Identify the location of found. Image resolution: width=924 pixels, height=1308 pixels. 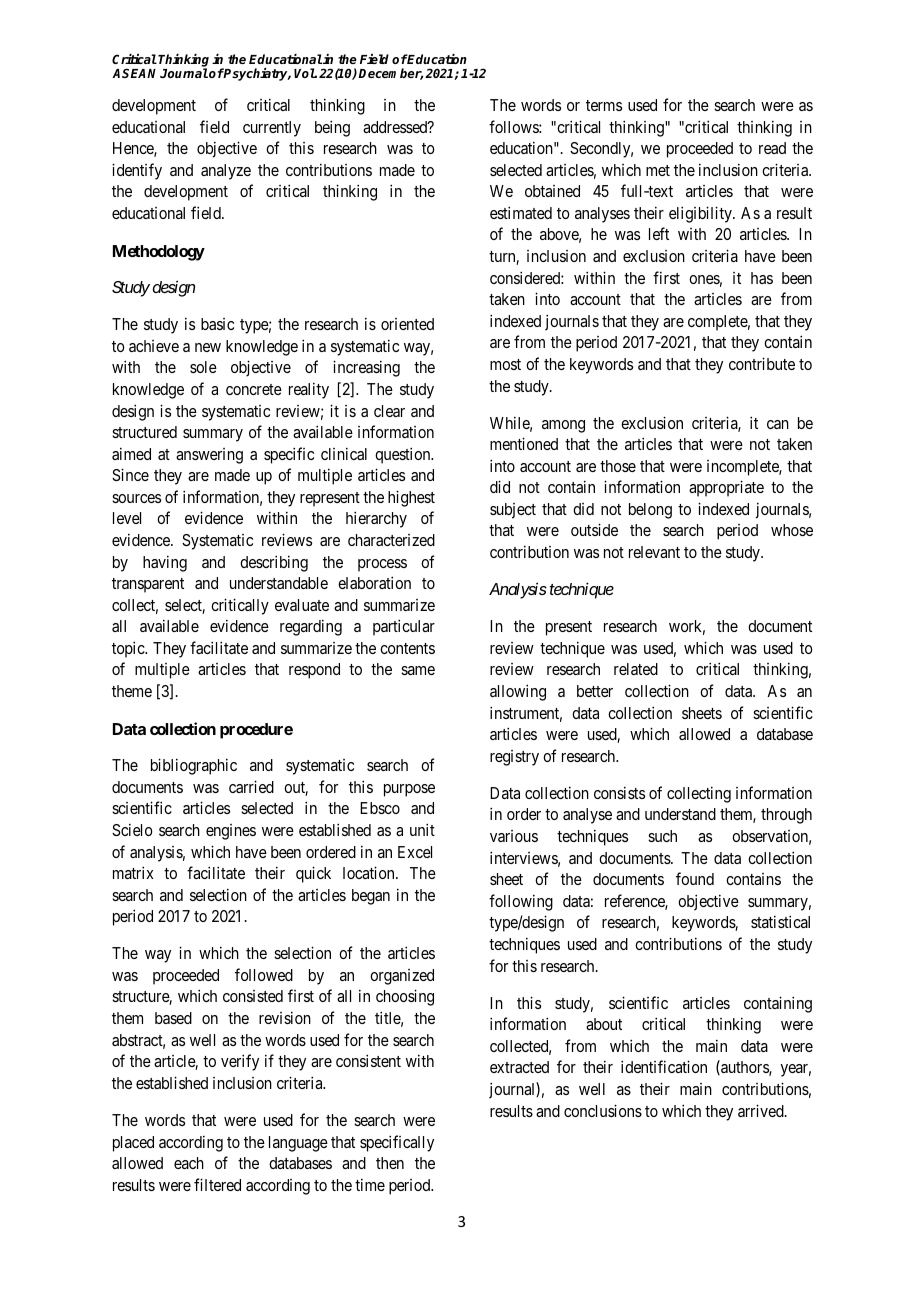
(695, 878).
